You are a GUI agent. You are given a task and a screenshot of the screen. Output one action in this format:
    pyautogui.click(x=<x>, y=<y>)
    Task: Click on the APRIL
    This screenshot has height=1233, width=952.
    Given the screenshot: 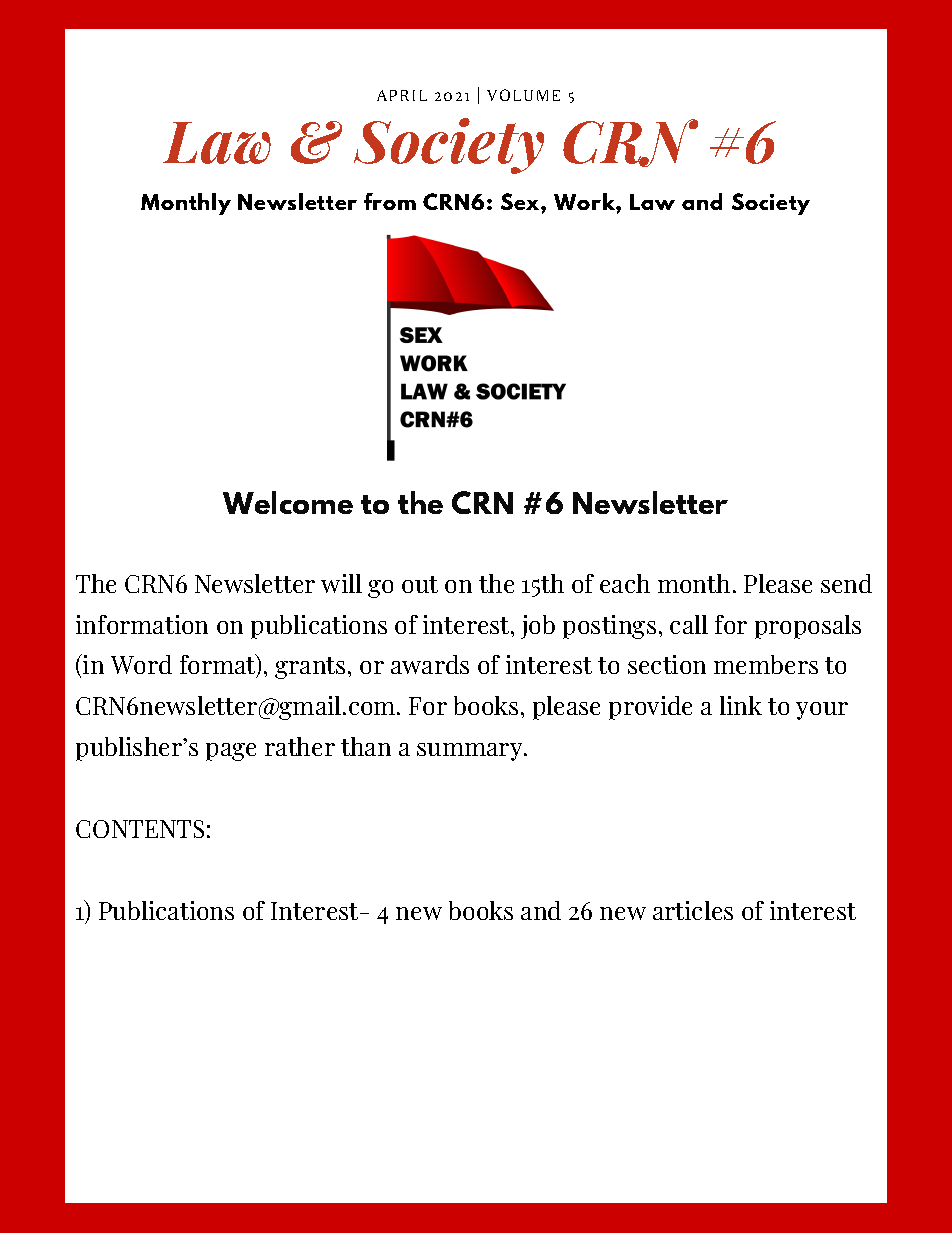 What is the action you would take?
    pyautogui.click(x=402, y=95)
